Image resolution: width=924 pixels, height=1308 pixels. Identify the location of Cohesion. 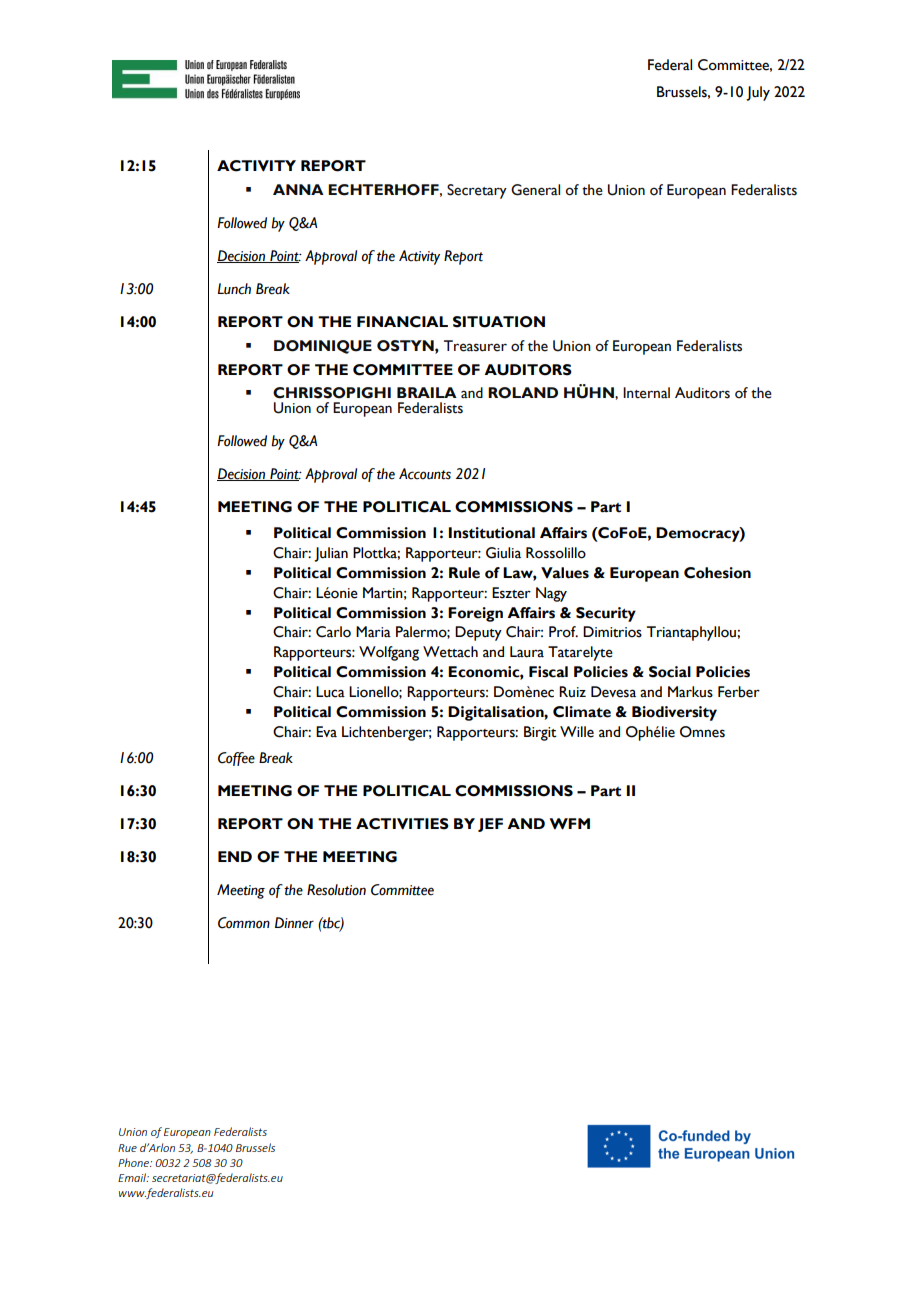
(717, 573).
